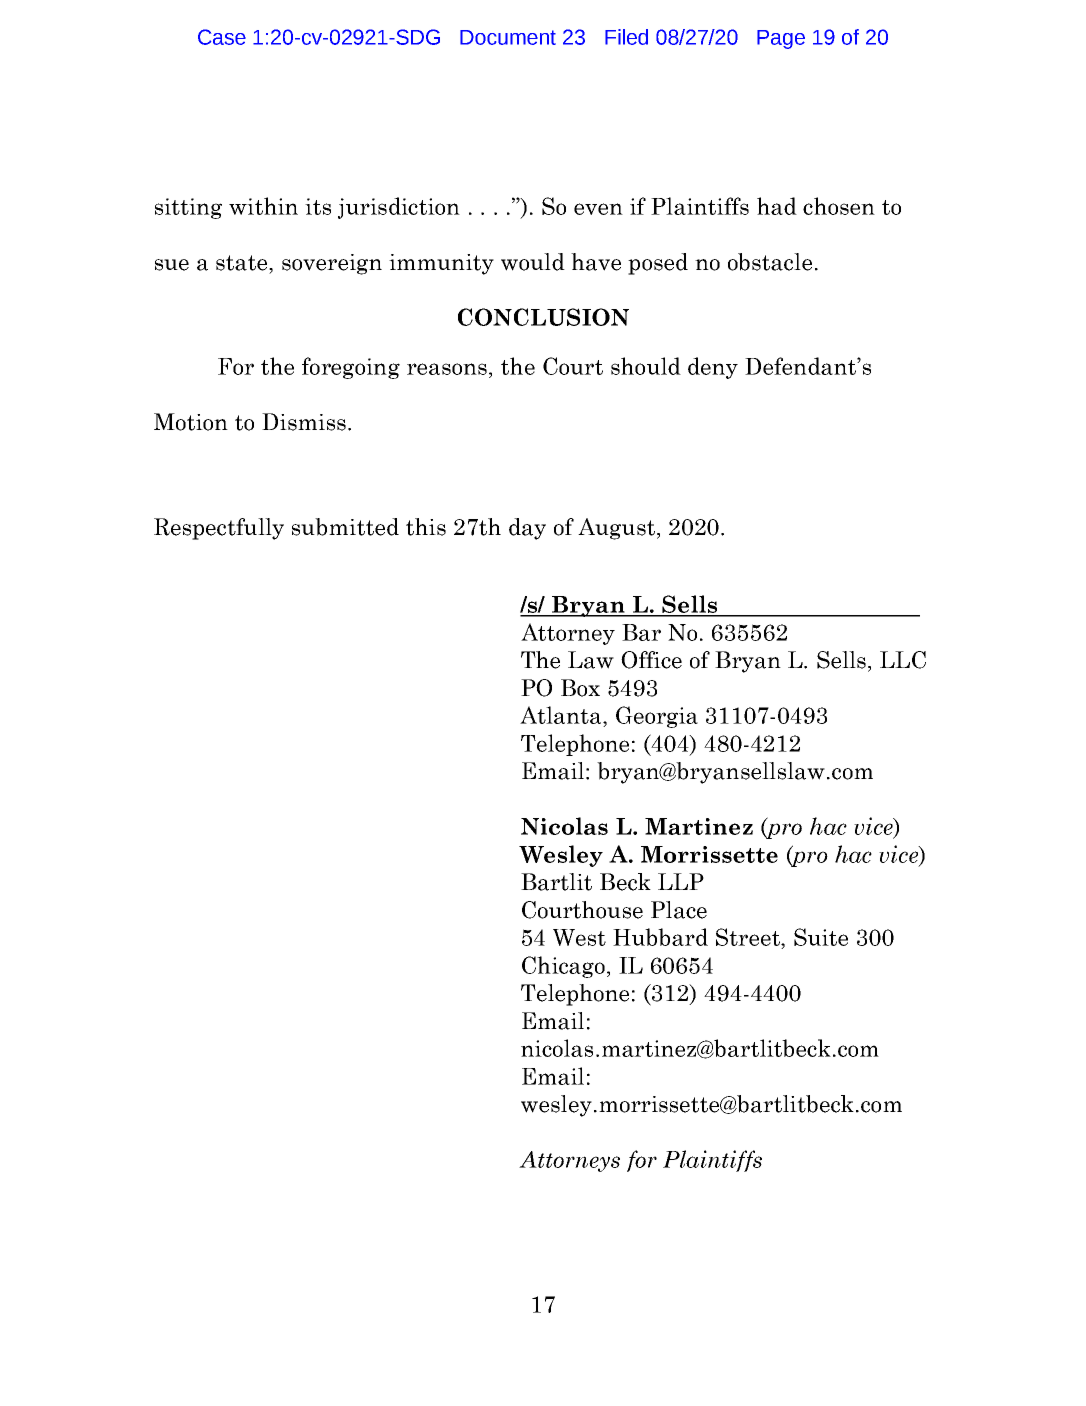  I want to click on Atlanta, so click(562, 715).
